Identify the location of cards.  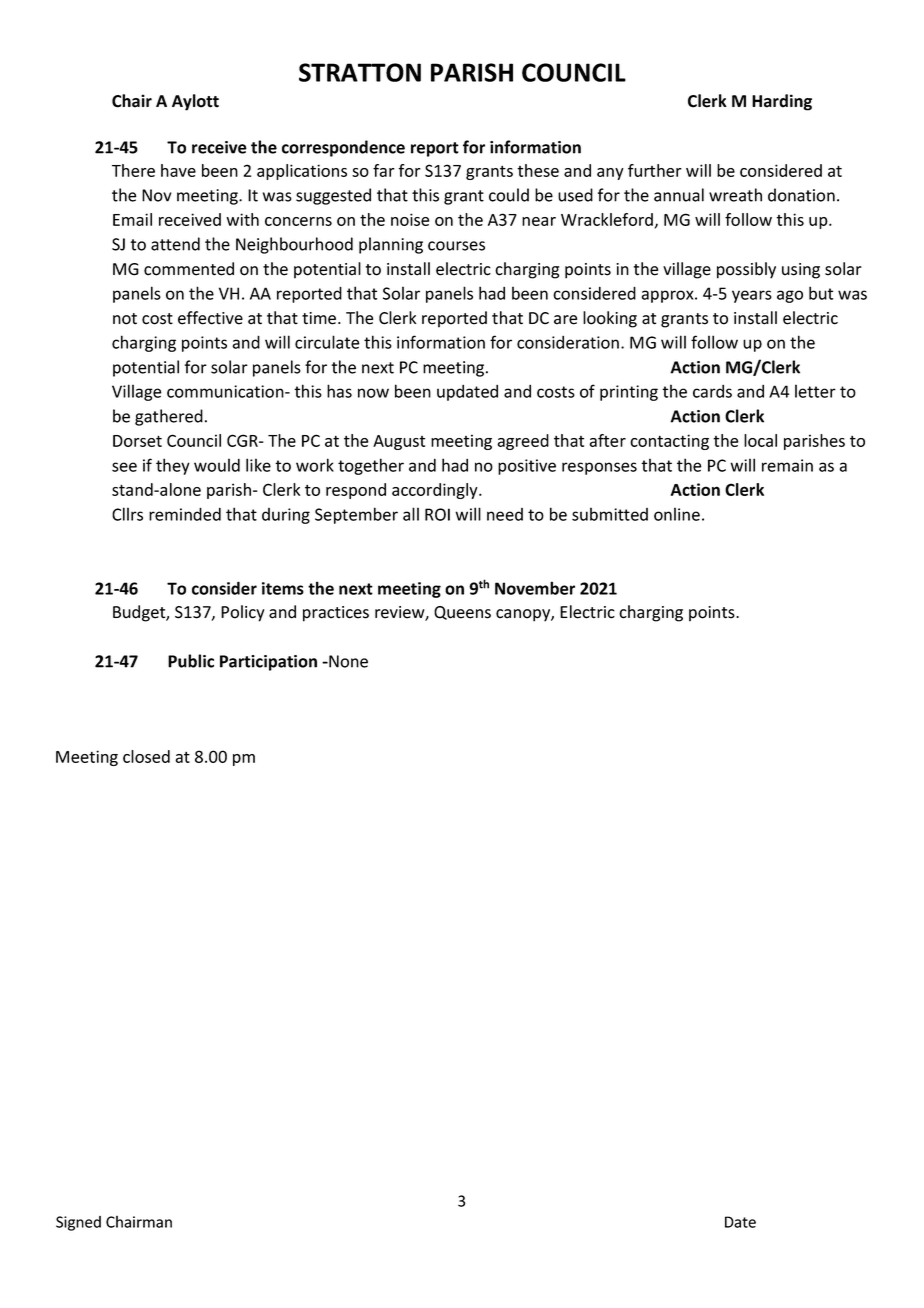
(712, 391).
